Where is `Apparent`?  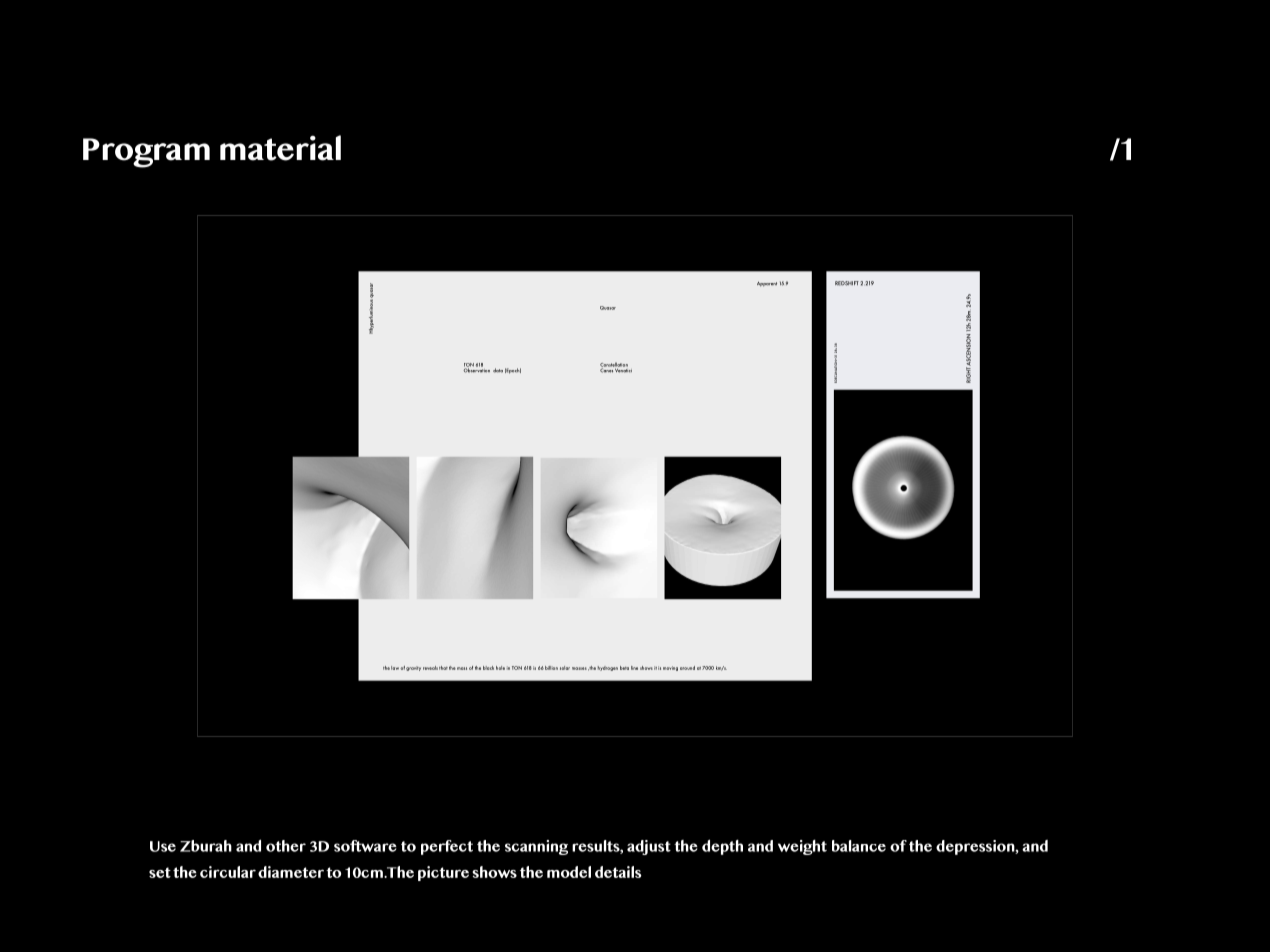
Apparent is located at coordinates (767, 284).
